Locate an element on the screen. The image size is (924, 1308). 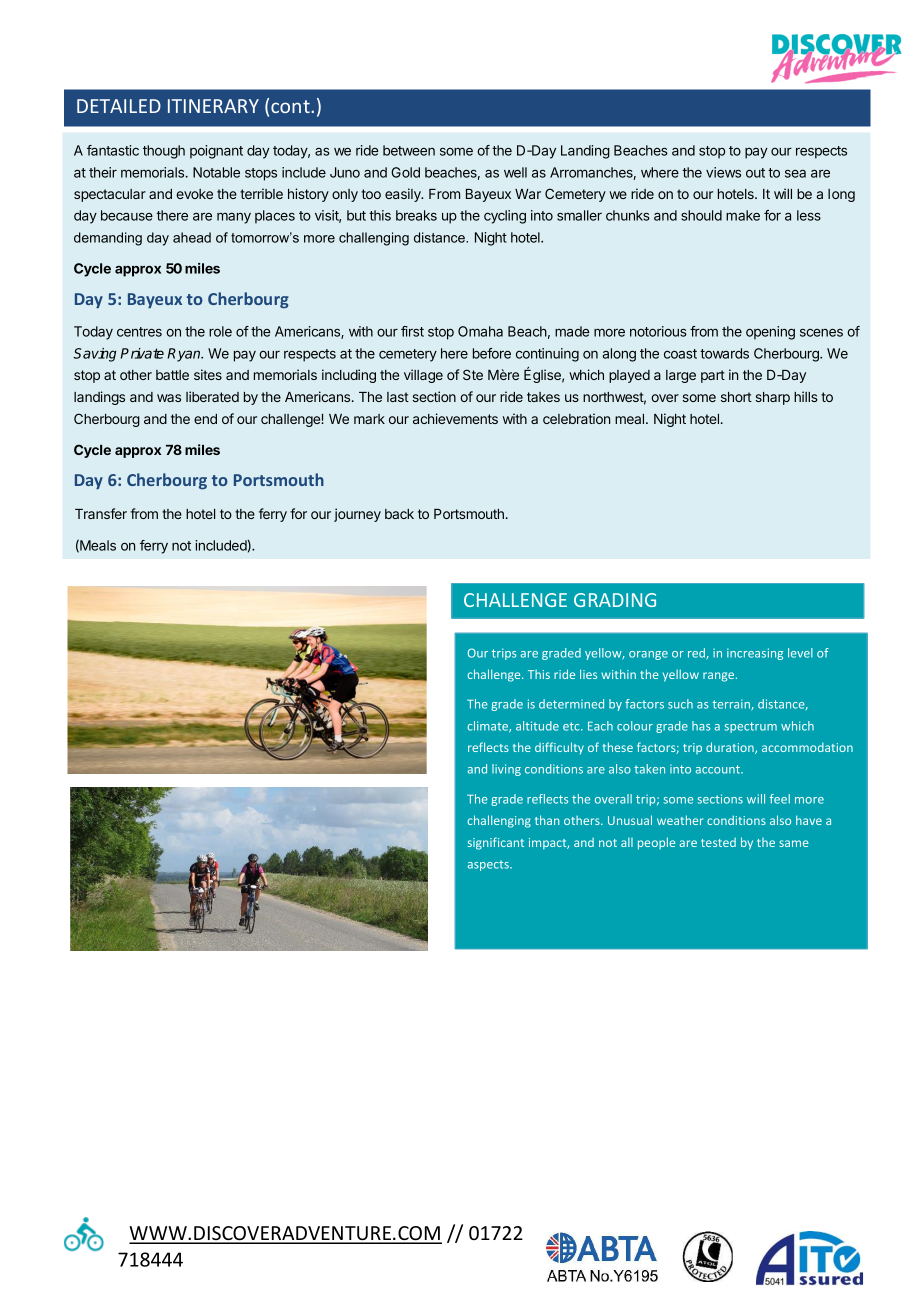
GRADING is located at coordinates (615, 600).
